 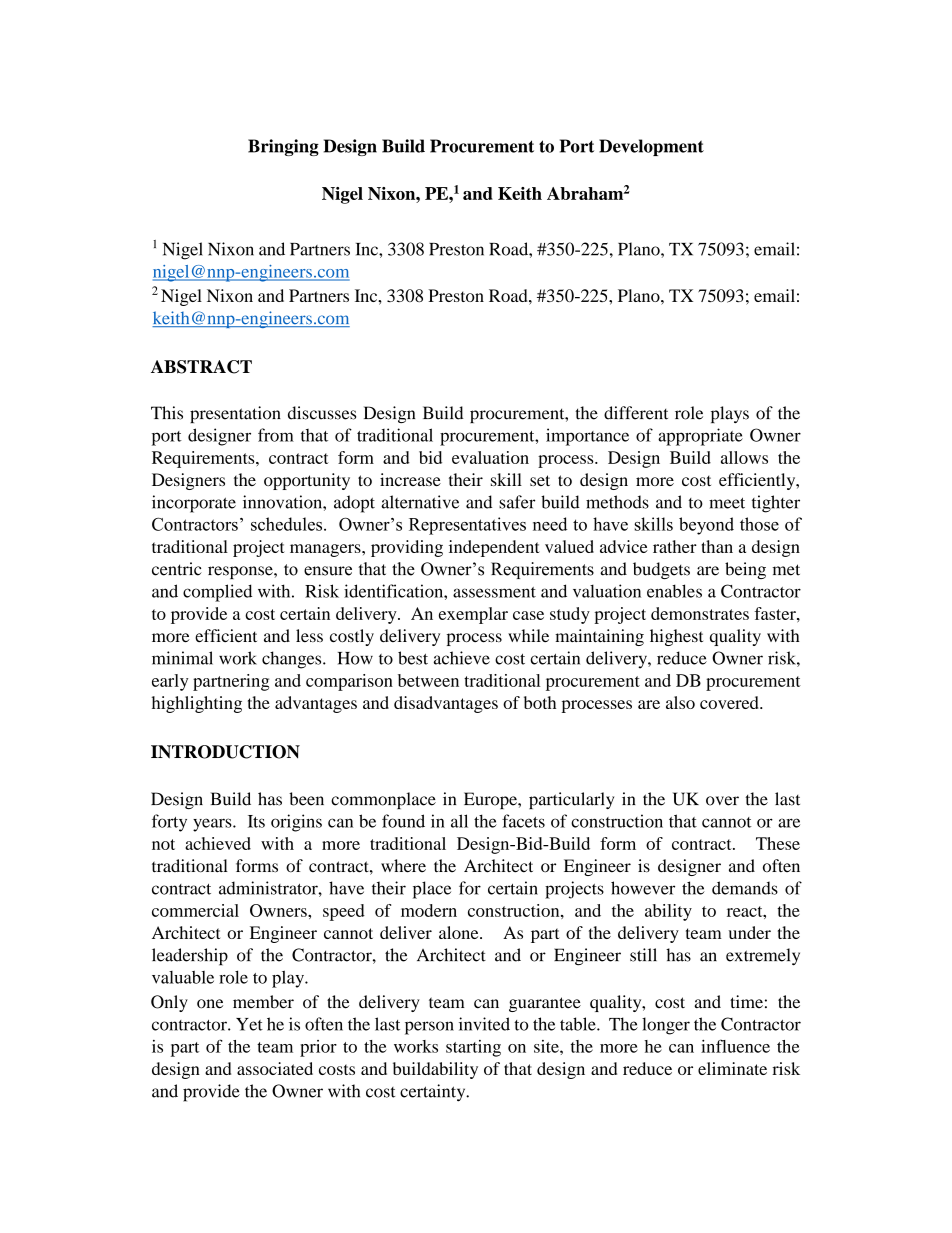 What do you see at coordinates (410, 479) in the page?
I see `increase` at bounding box center [410, 479].
